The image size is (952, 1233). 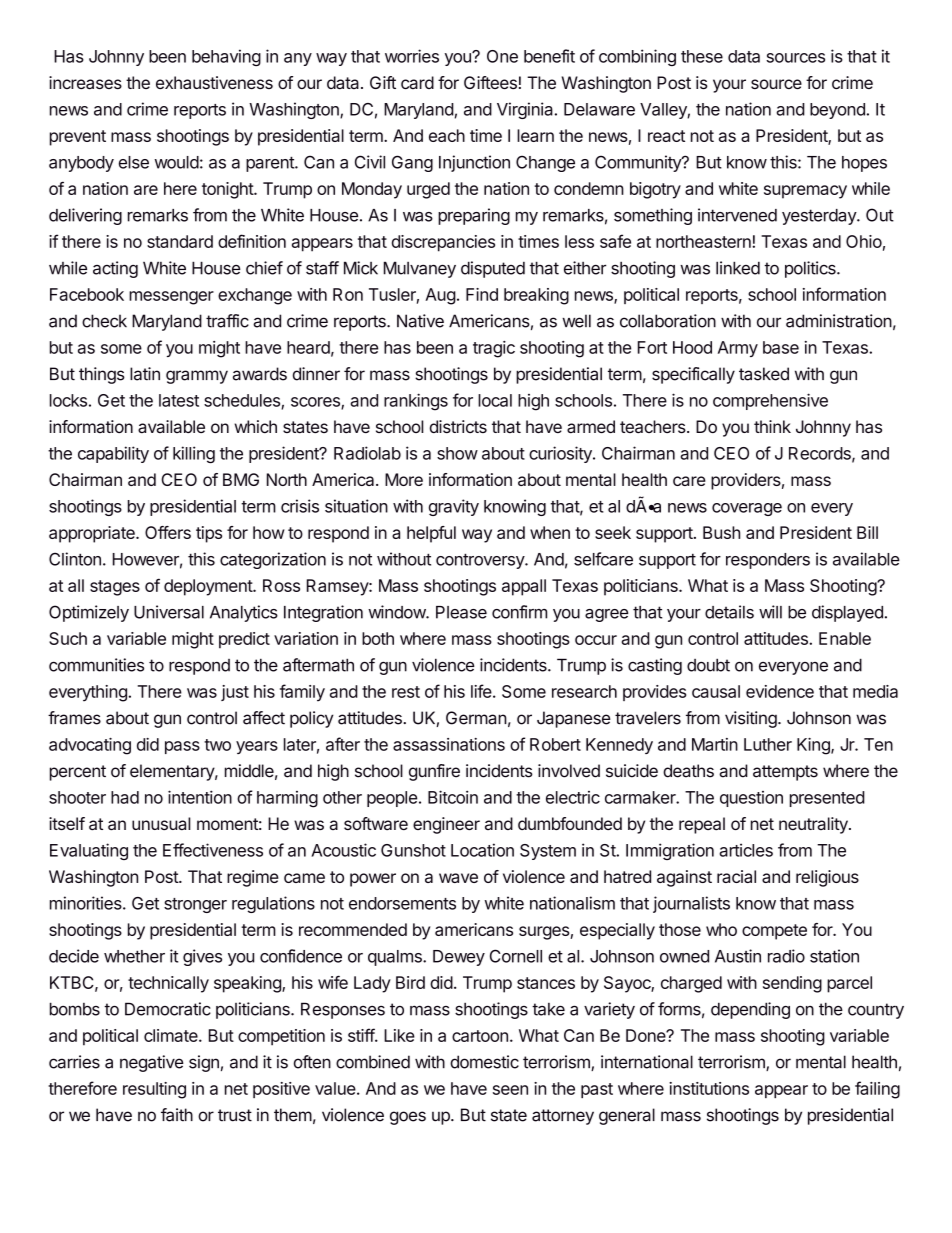 I want to click on seen, so click(x=510, y=1090).
